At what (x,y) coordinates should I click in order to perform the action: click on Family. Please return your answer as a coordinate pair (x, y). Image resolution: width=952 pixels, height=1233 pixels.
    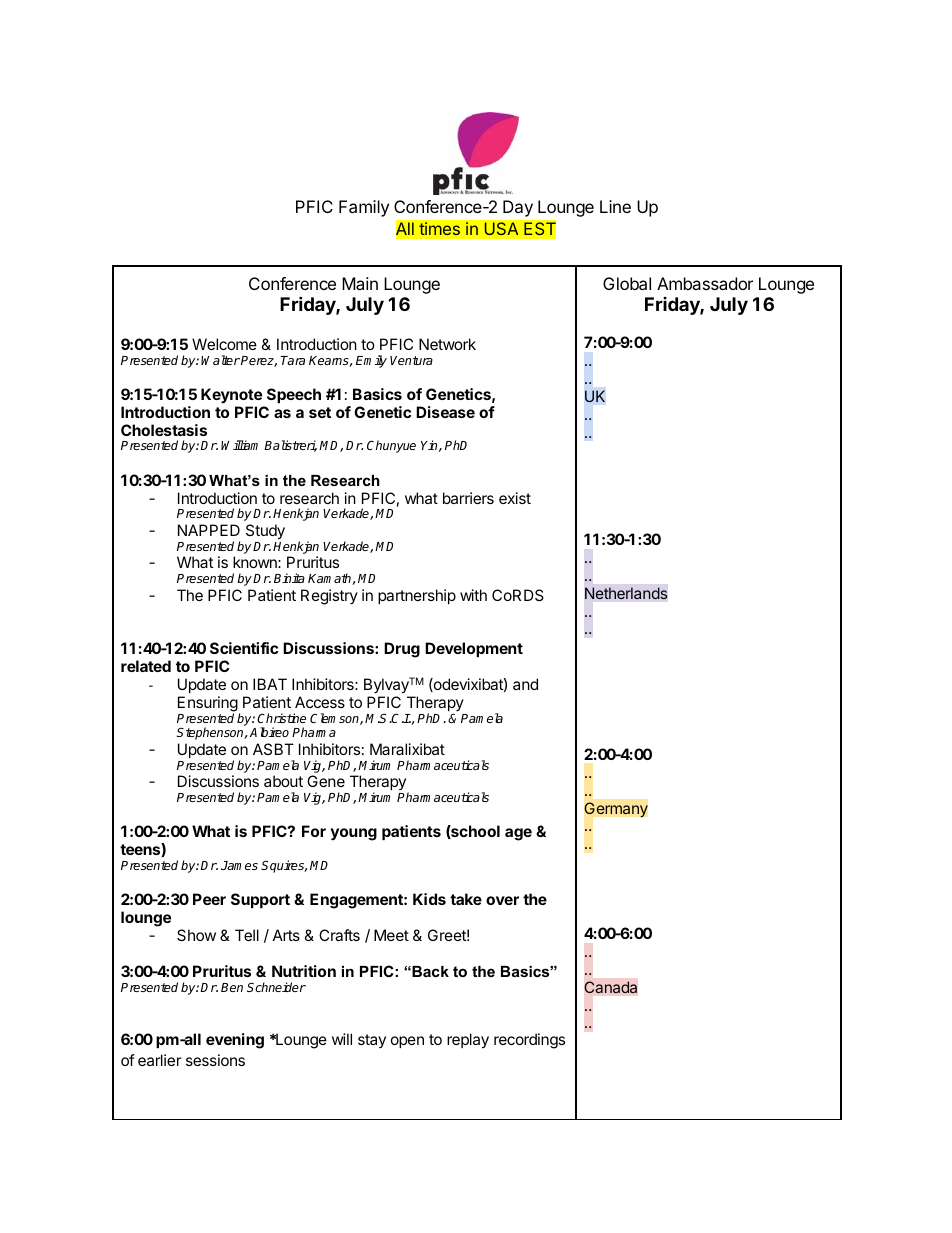
    Looking at the image, I should click on (364, 208).
